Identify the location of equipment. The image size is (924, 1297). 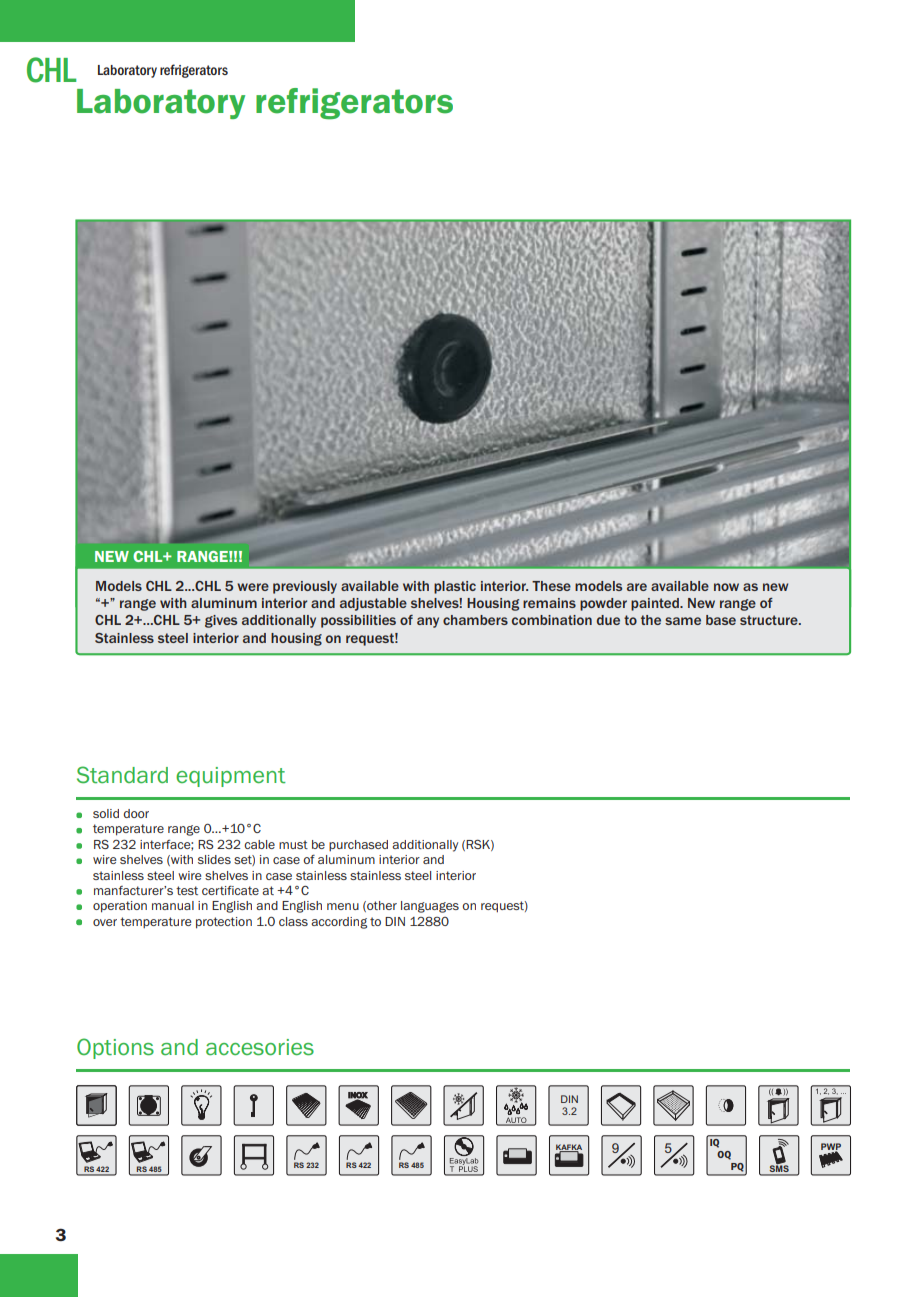
(231, 777).
